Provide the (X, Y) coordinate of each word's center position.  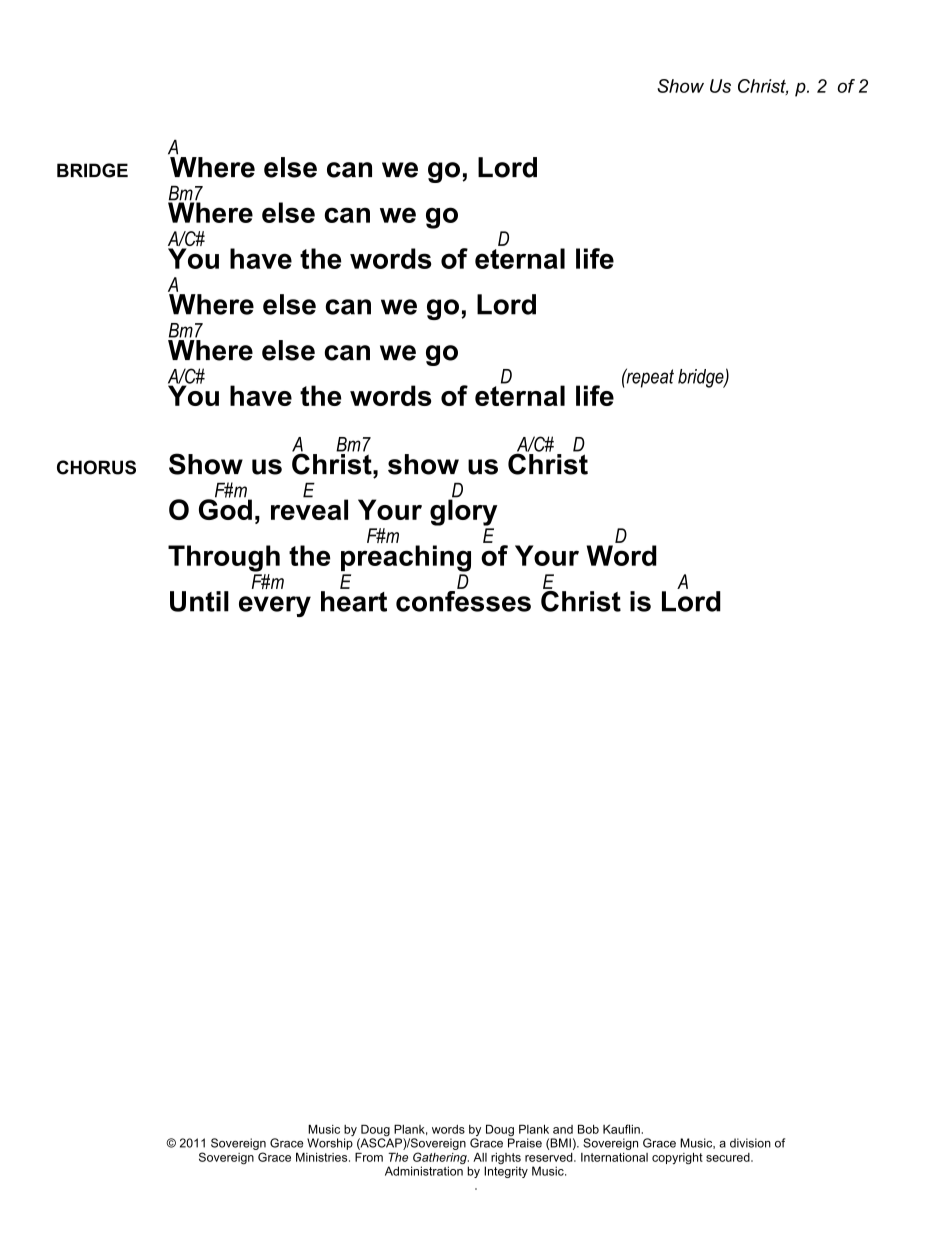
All (480, 1157)
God (225, 508)
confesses (463, 600)
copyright (677, 1158)
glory (463, 511)
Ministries (323, 1157)
